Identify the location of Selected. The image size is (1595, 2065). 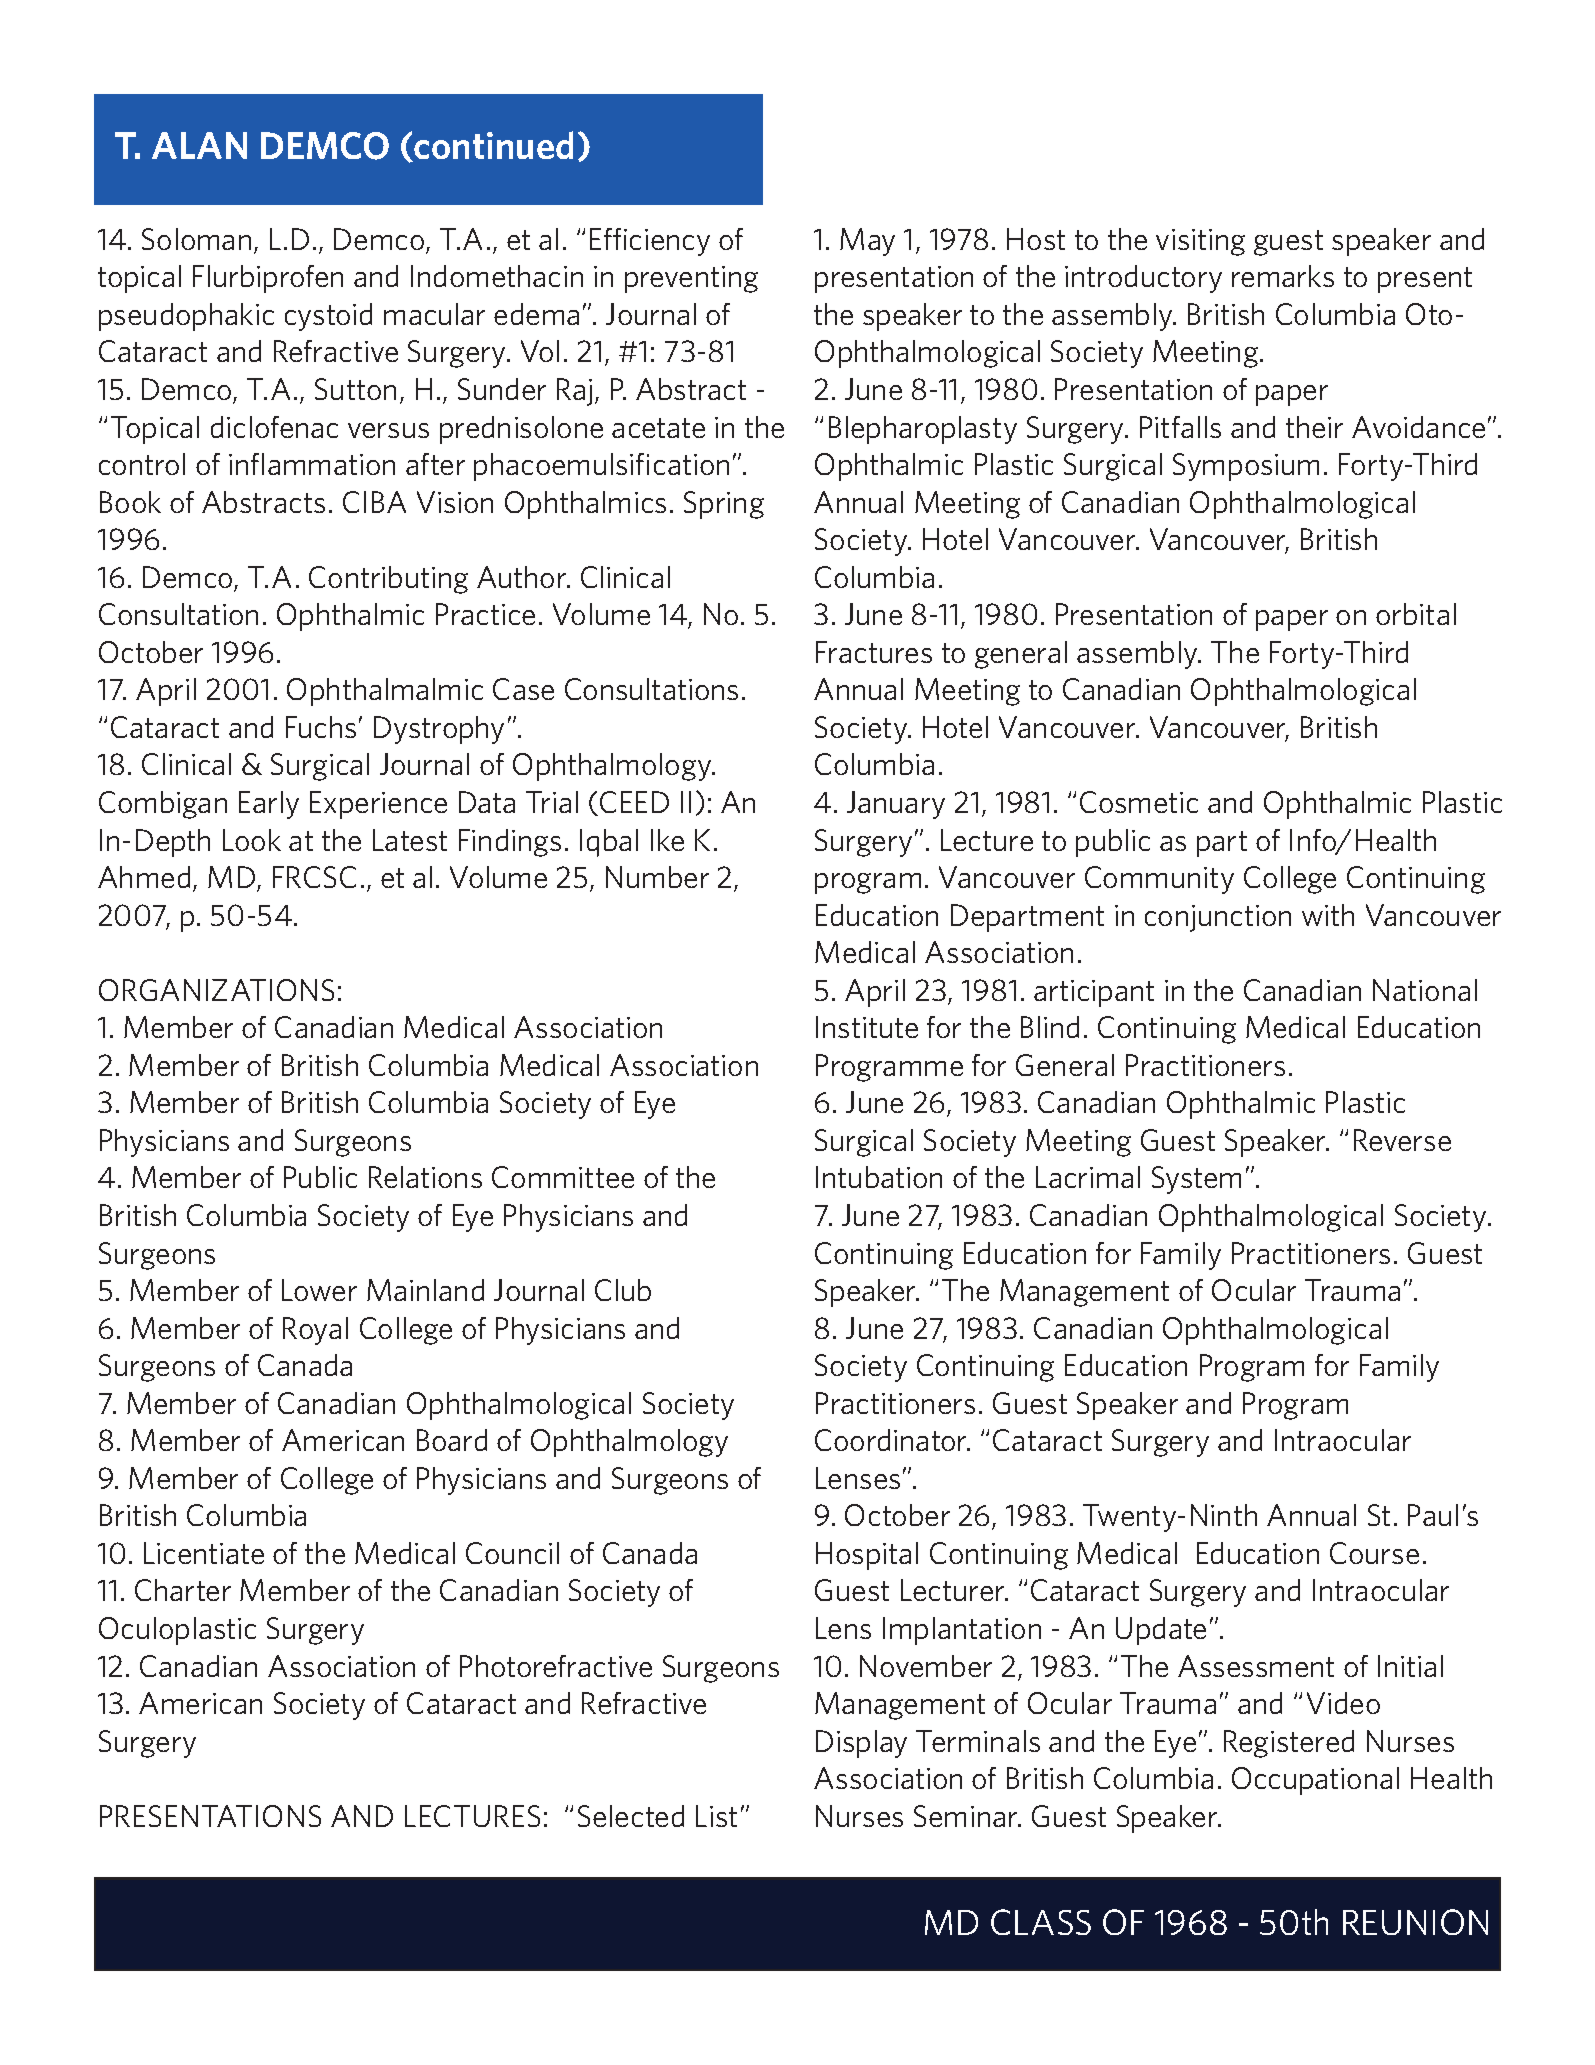
(631, 1816).
